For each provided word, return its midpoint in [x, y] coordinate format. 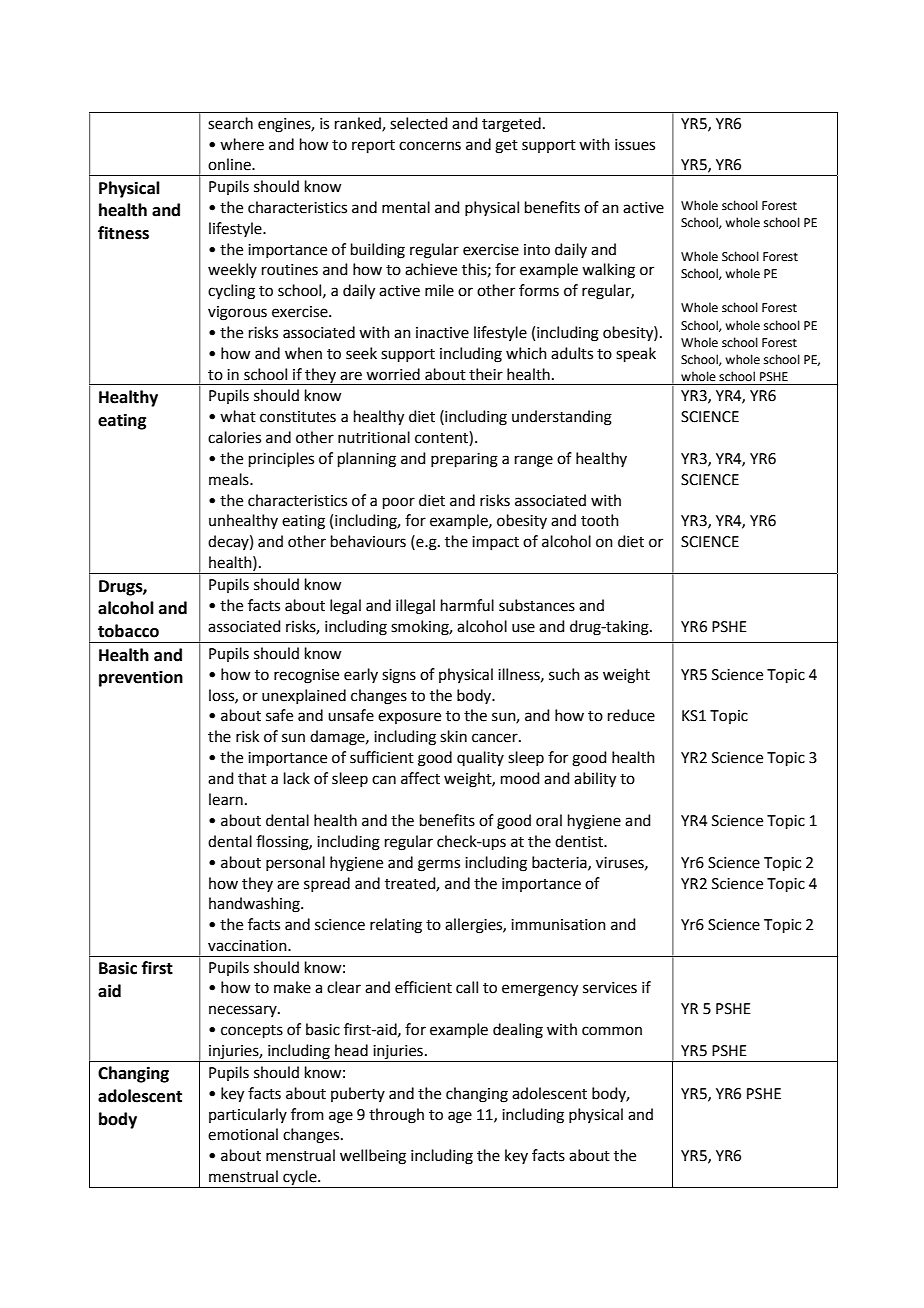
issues [635, 145]
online [230, 164]
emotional [243, 1134]
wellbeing [373, 1157]
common [612, 1031]
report [373, 146]
